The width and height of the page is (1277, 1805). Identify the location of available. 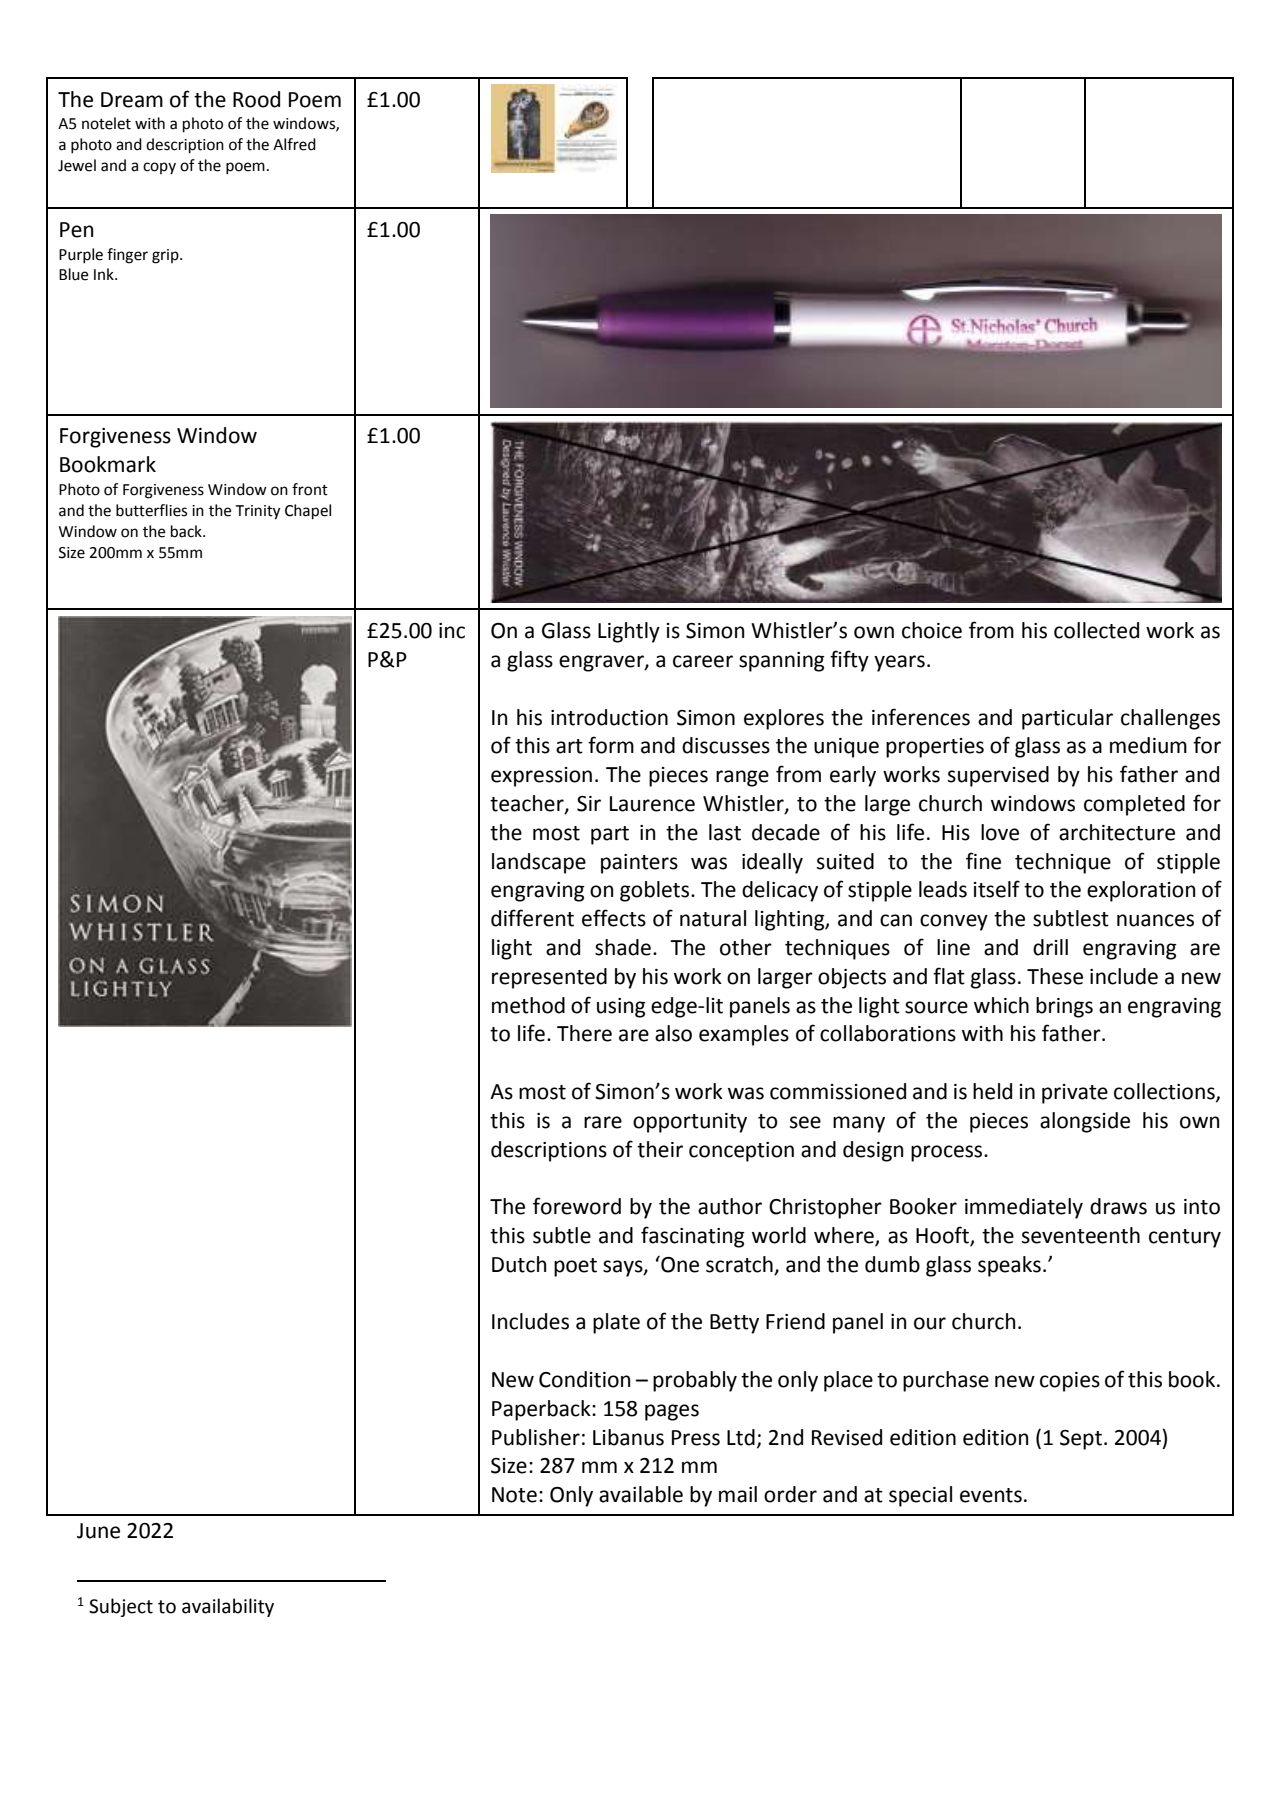
(641, 1494).
